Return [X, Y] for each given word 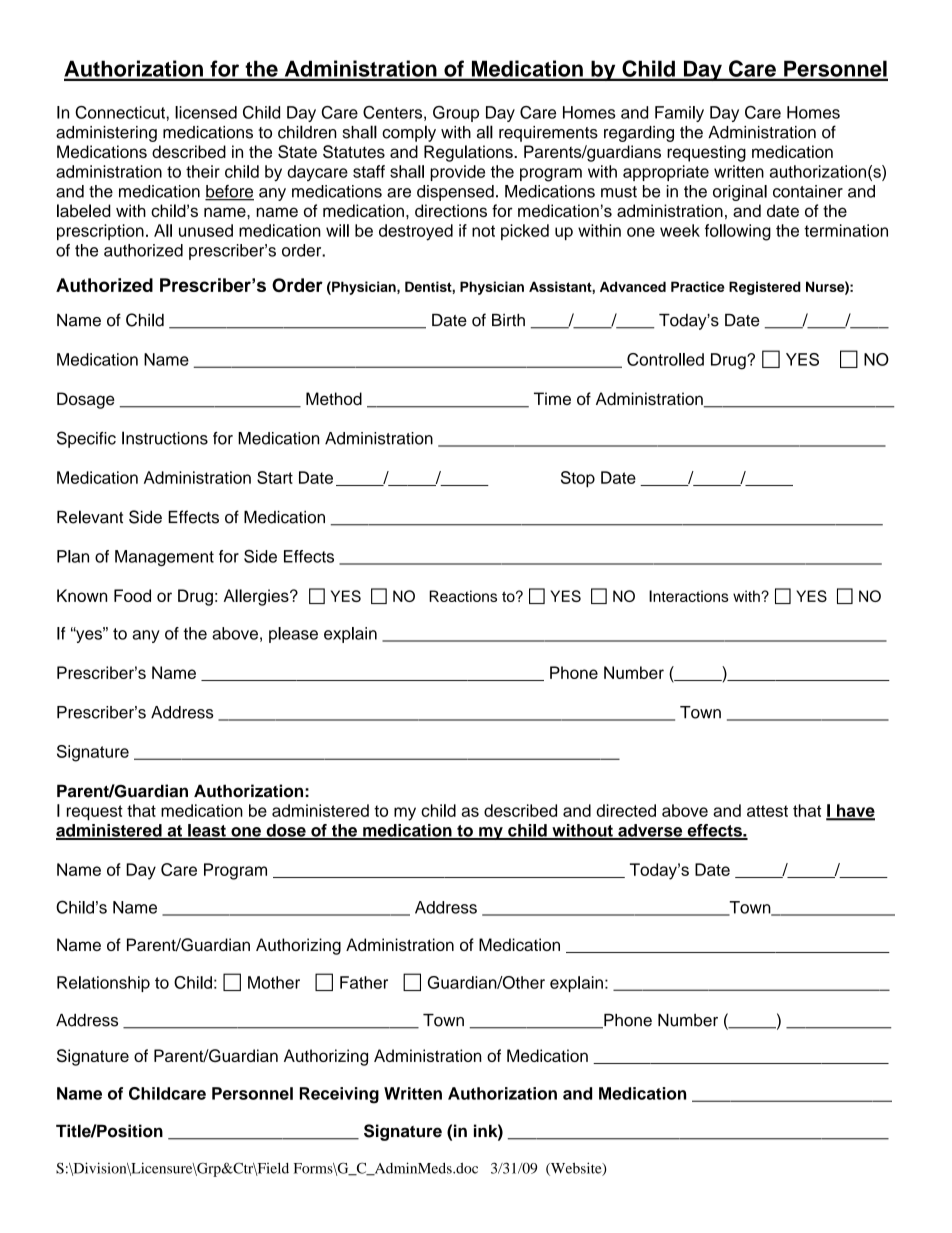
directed [626, 810]
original [740, 193]
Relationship [103, 984]
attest [767, 811]
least [207, 831]
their [203, 171]
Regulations [469, 153]
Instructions [165, 438]
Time [552, 398]
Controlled [665, 359]
